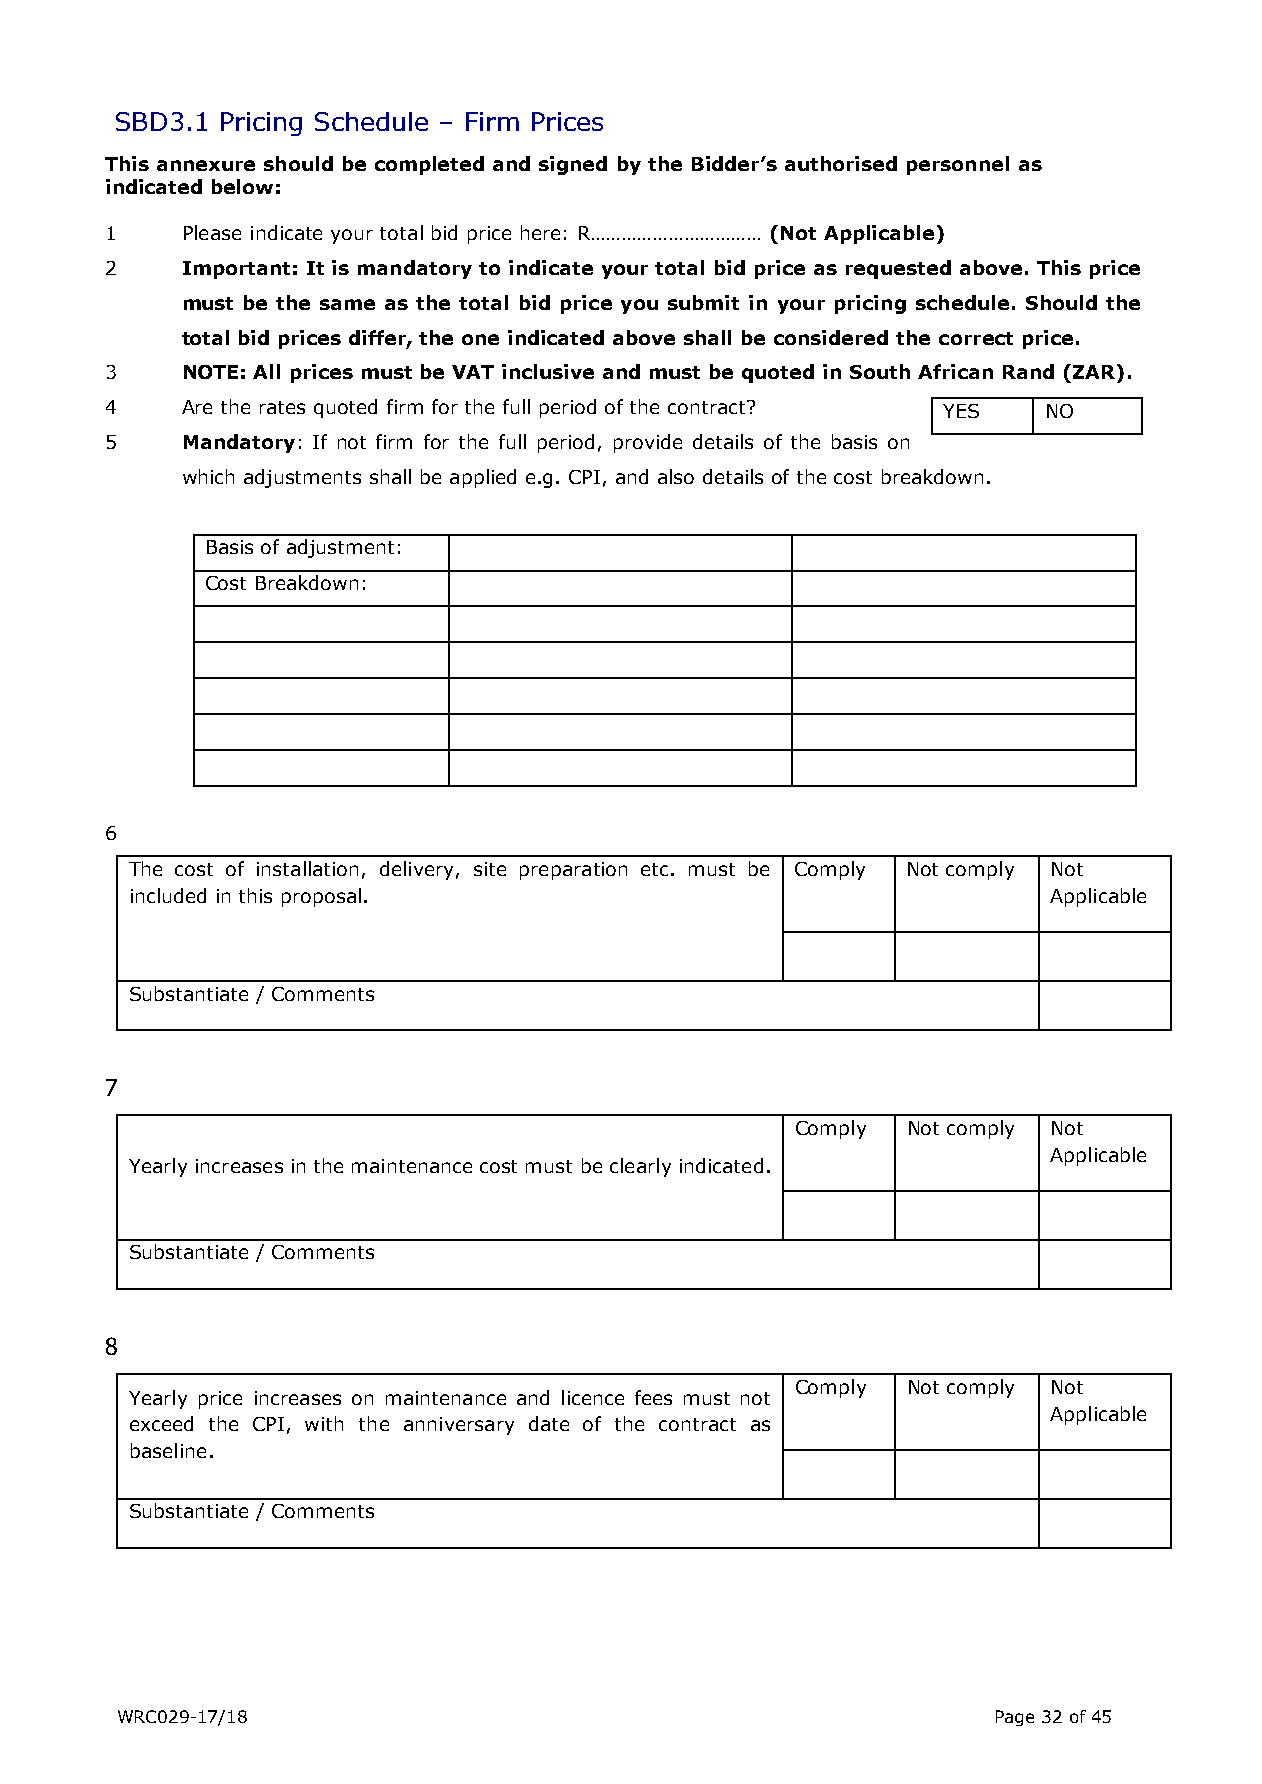 The width and height of the screenshot is (1262, 1784). I want to click on fees, so click(653, 1397).
